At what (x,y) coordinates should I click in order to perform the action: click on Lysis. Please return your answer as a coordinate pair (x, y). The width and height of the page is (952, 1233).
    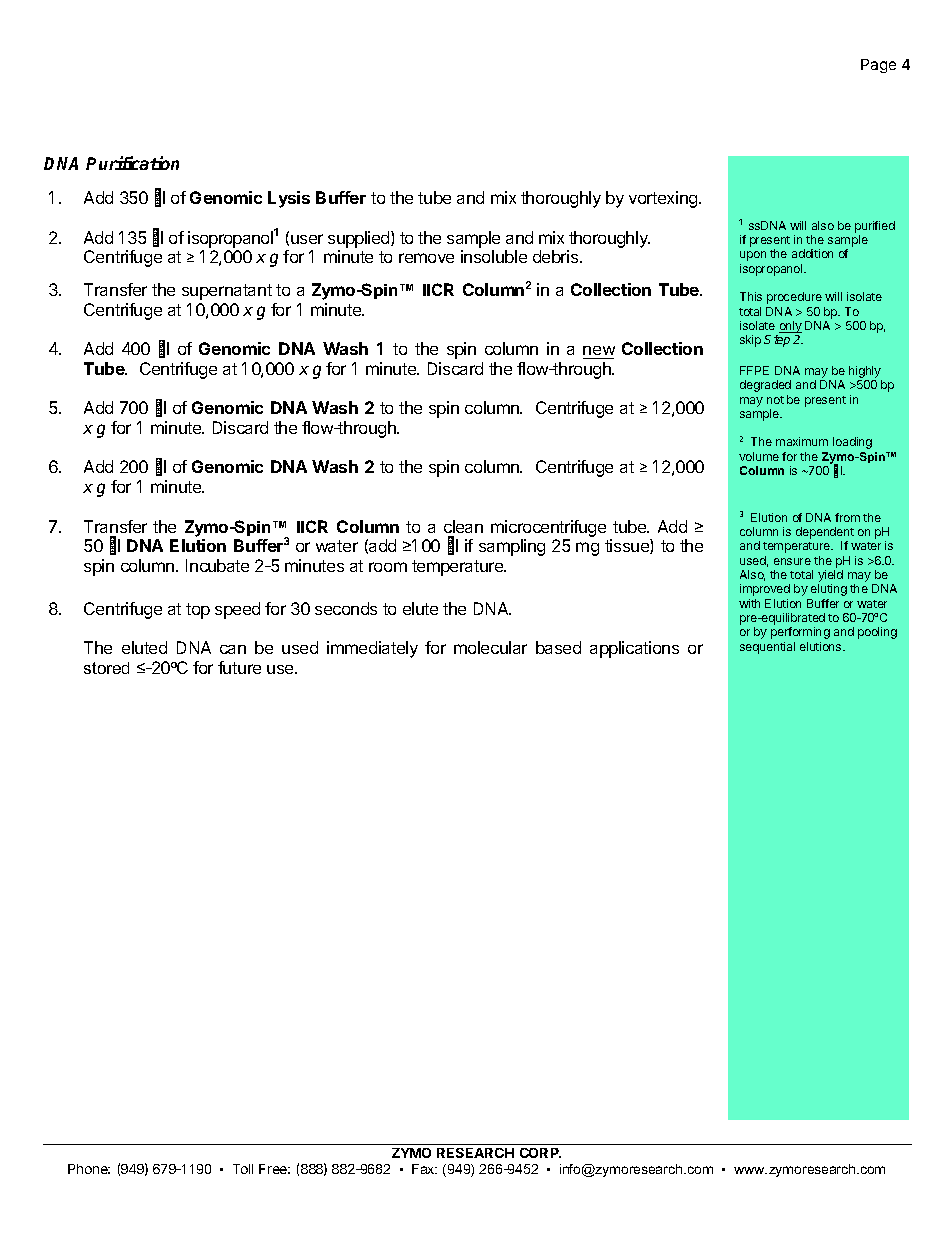
    Looking at the image, I should click on (289, 199).
